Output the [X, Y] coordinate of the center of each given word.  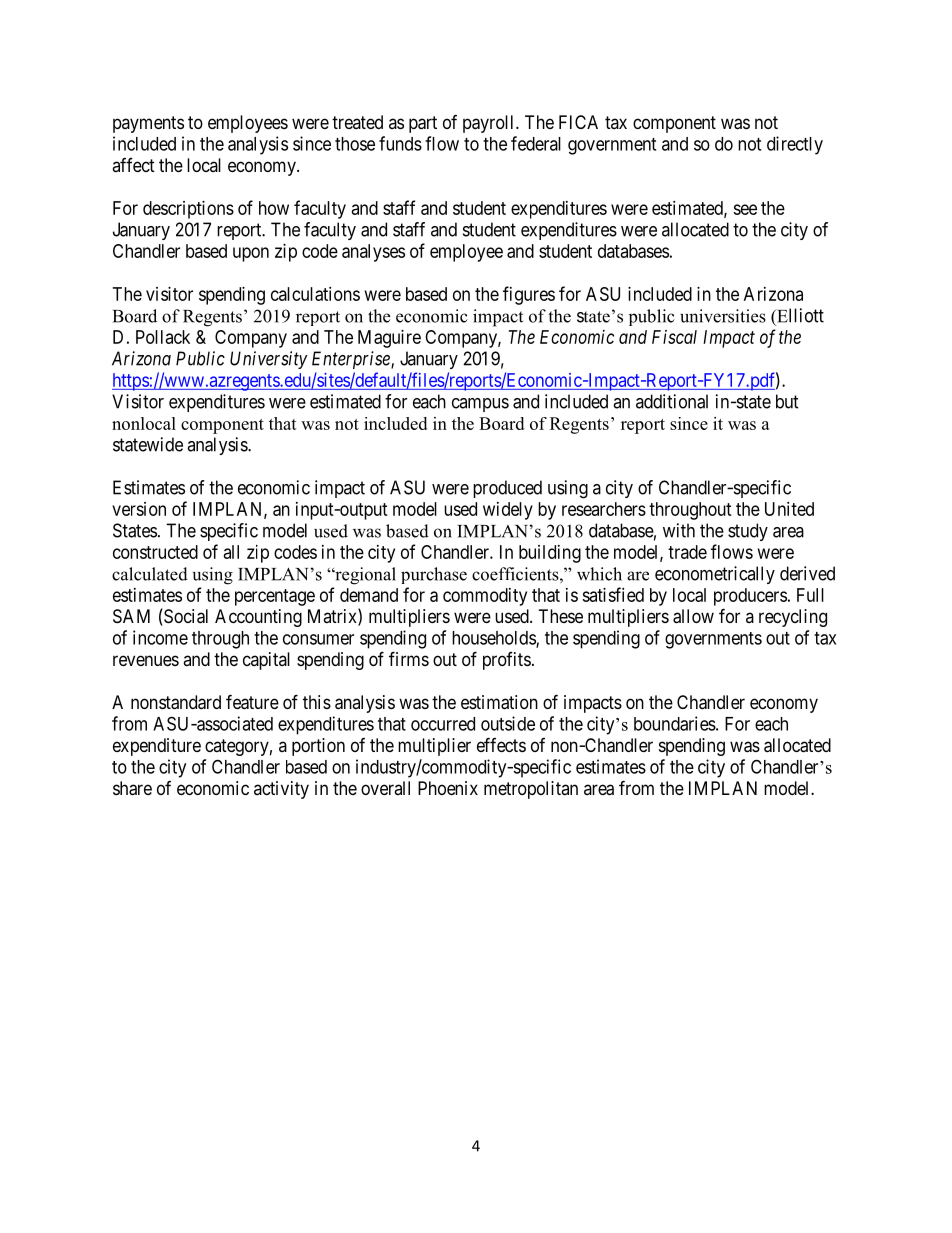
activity [281, 790]
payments [148, 124]
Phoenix [448, 788]
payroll [490, 124]
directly [795, 145]
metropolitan [531, 790]
